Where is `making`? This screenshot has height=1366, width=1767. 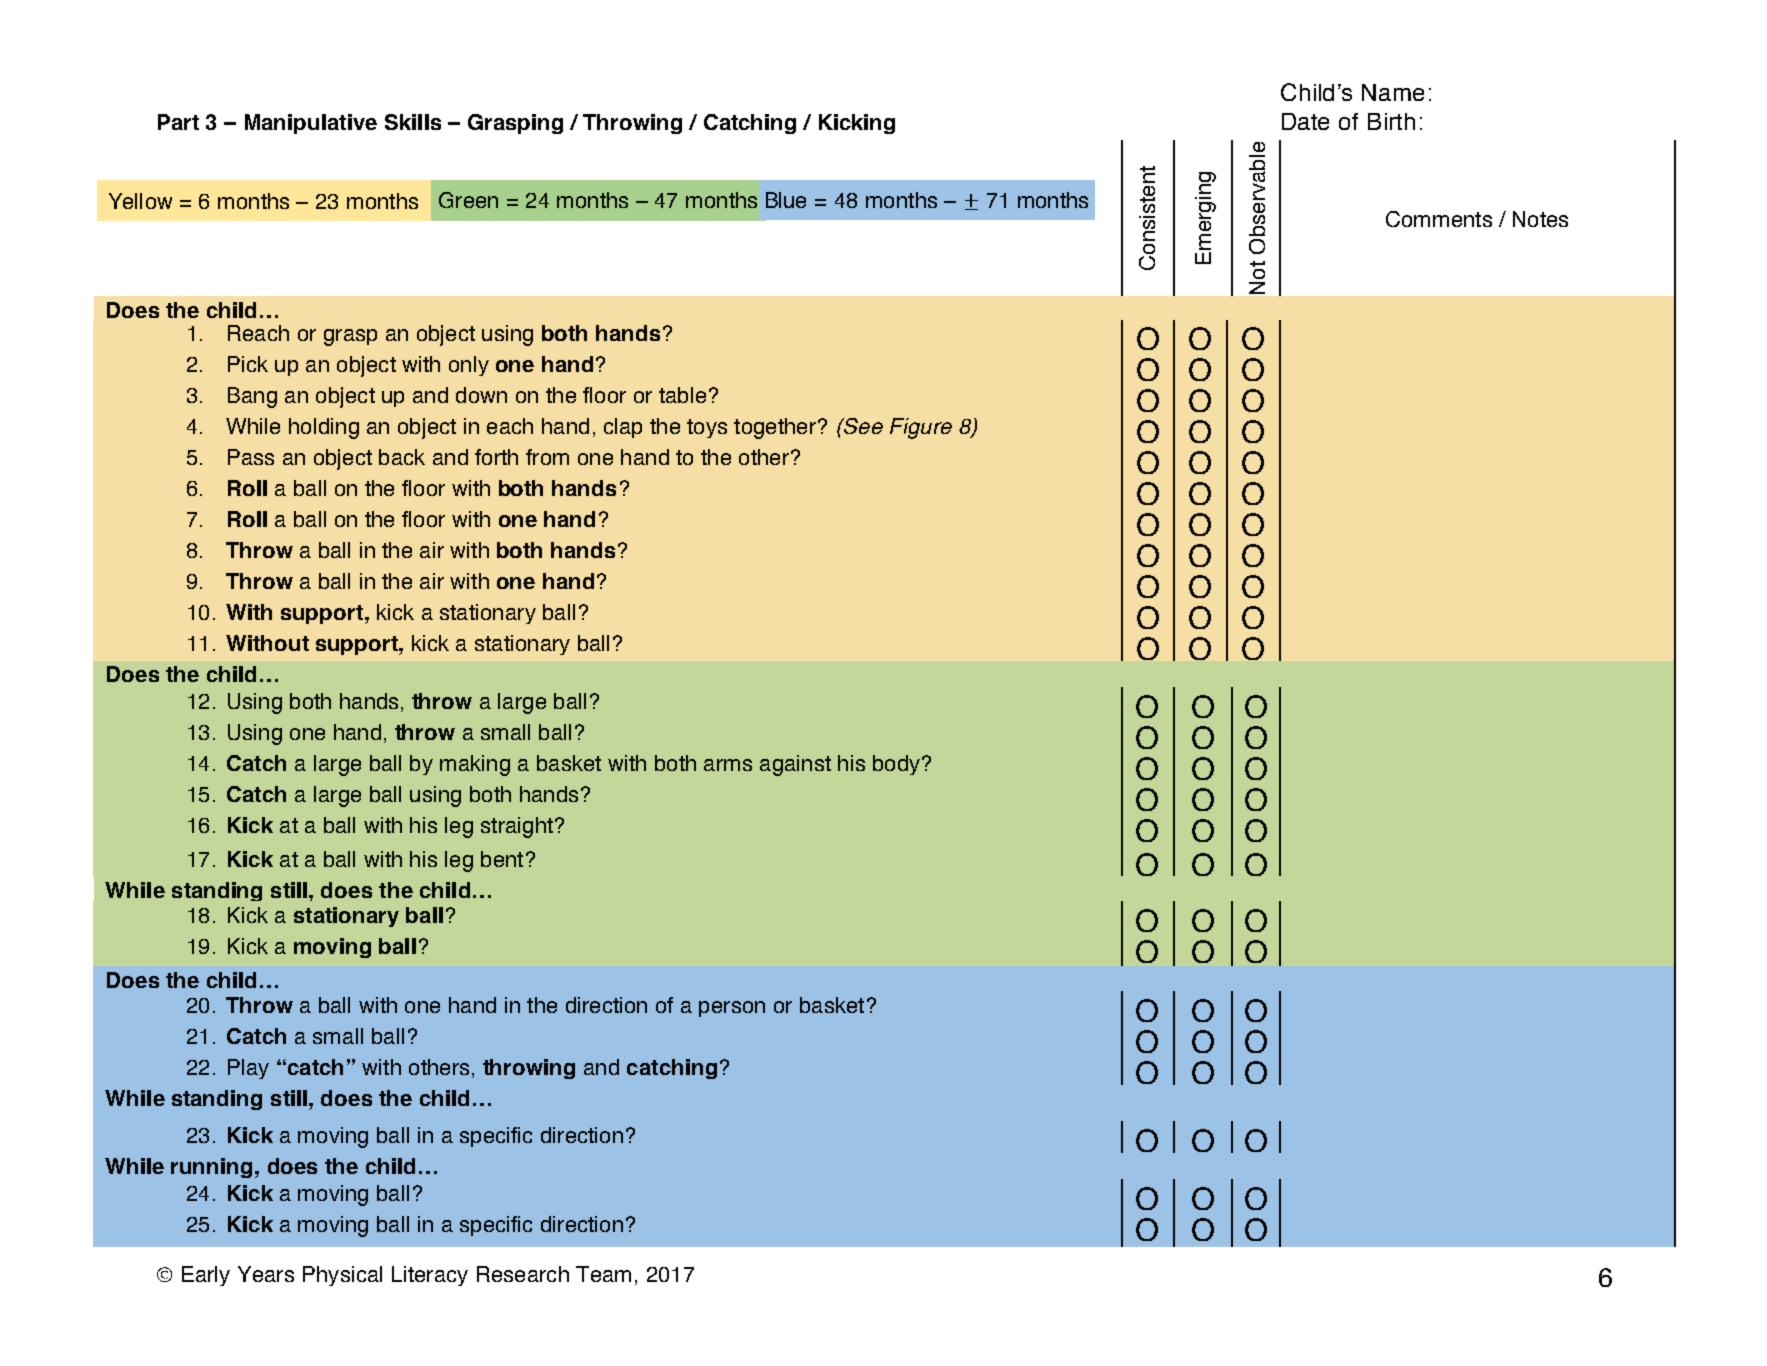 making is located at coordinates (475, 765).
